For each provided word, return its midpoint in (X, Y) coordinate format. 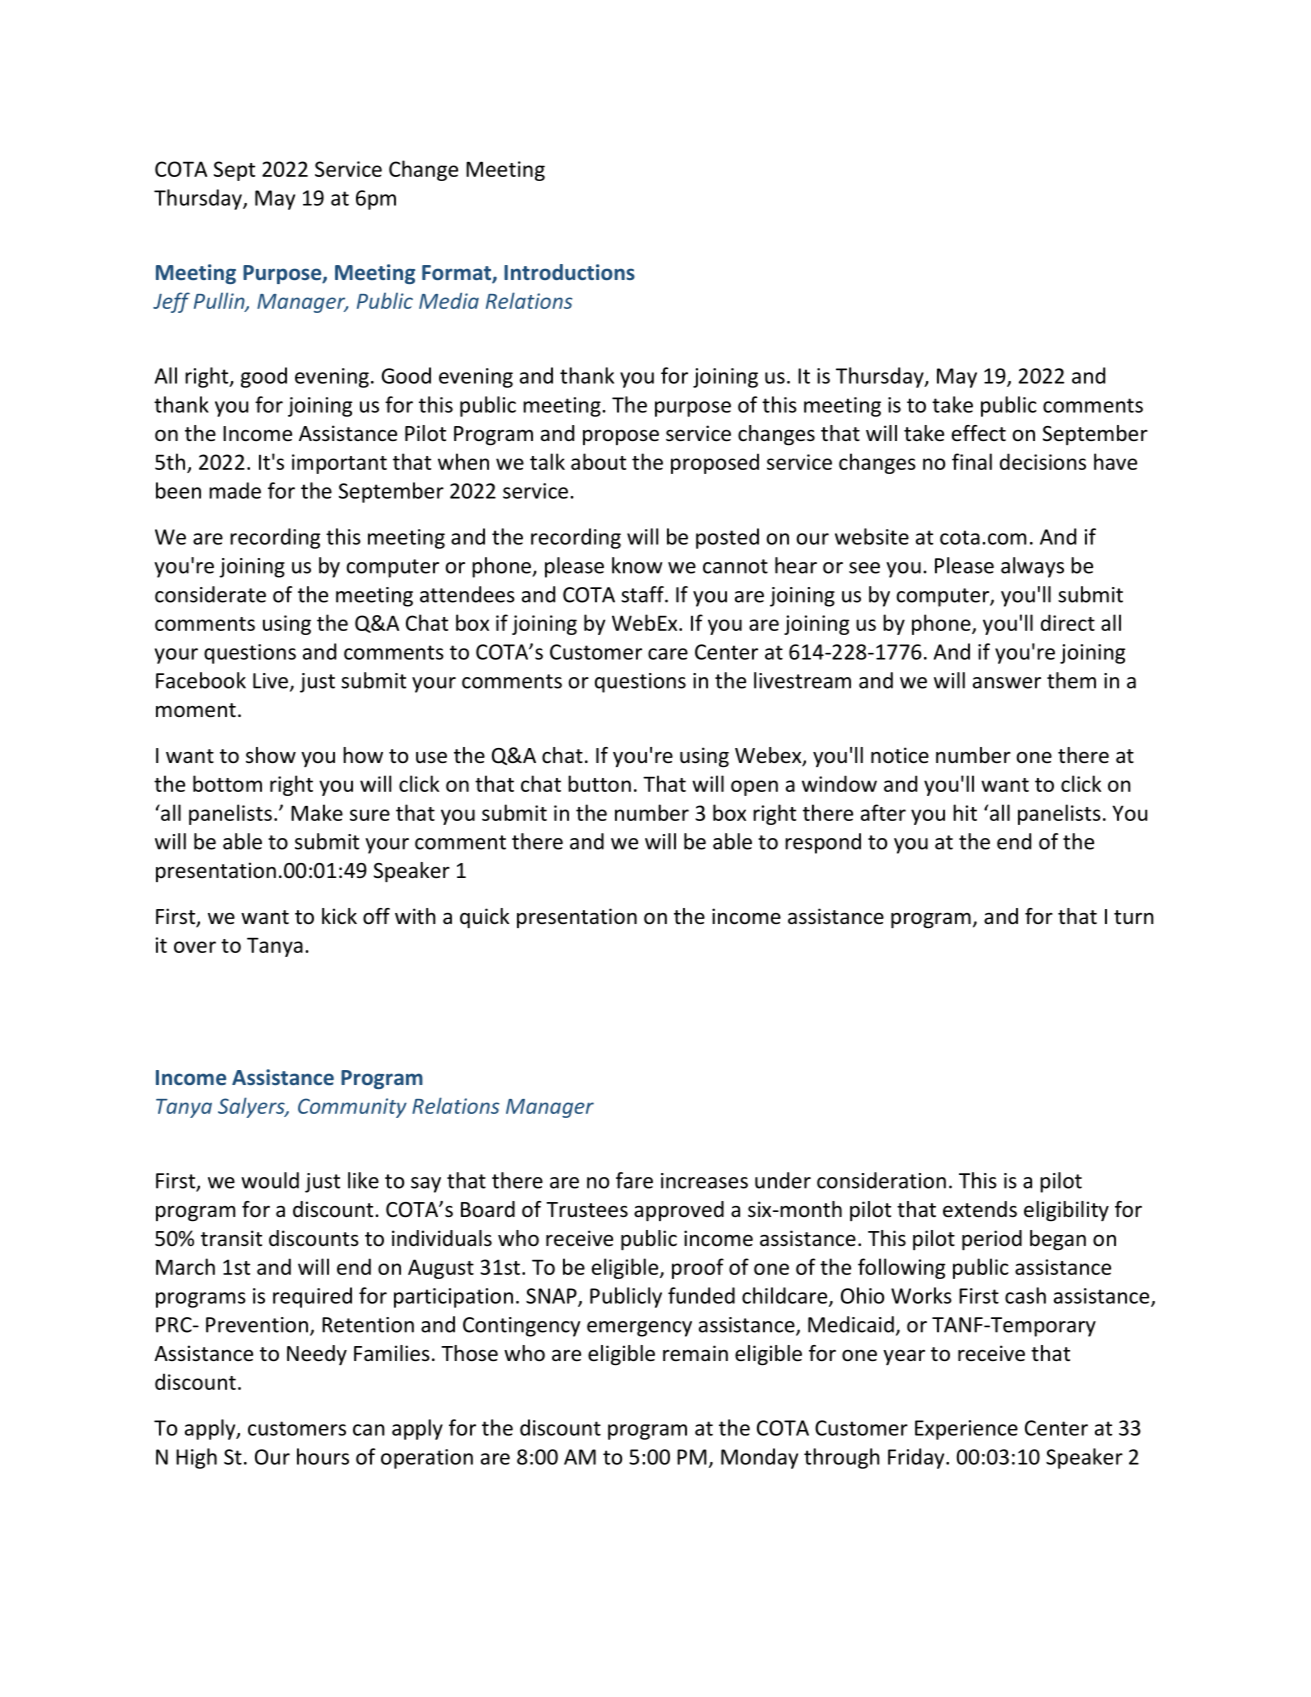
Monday (759, 1458)
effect (979, 433)
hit (965, 812)
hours (323, 1456)
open (754, 788)
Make (317, 812)
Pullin (220, 301)
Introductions (569, 272)
